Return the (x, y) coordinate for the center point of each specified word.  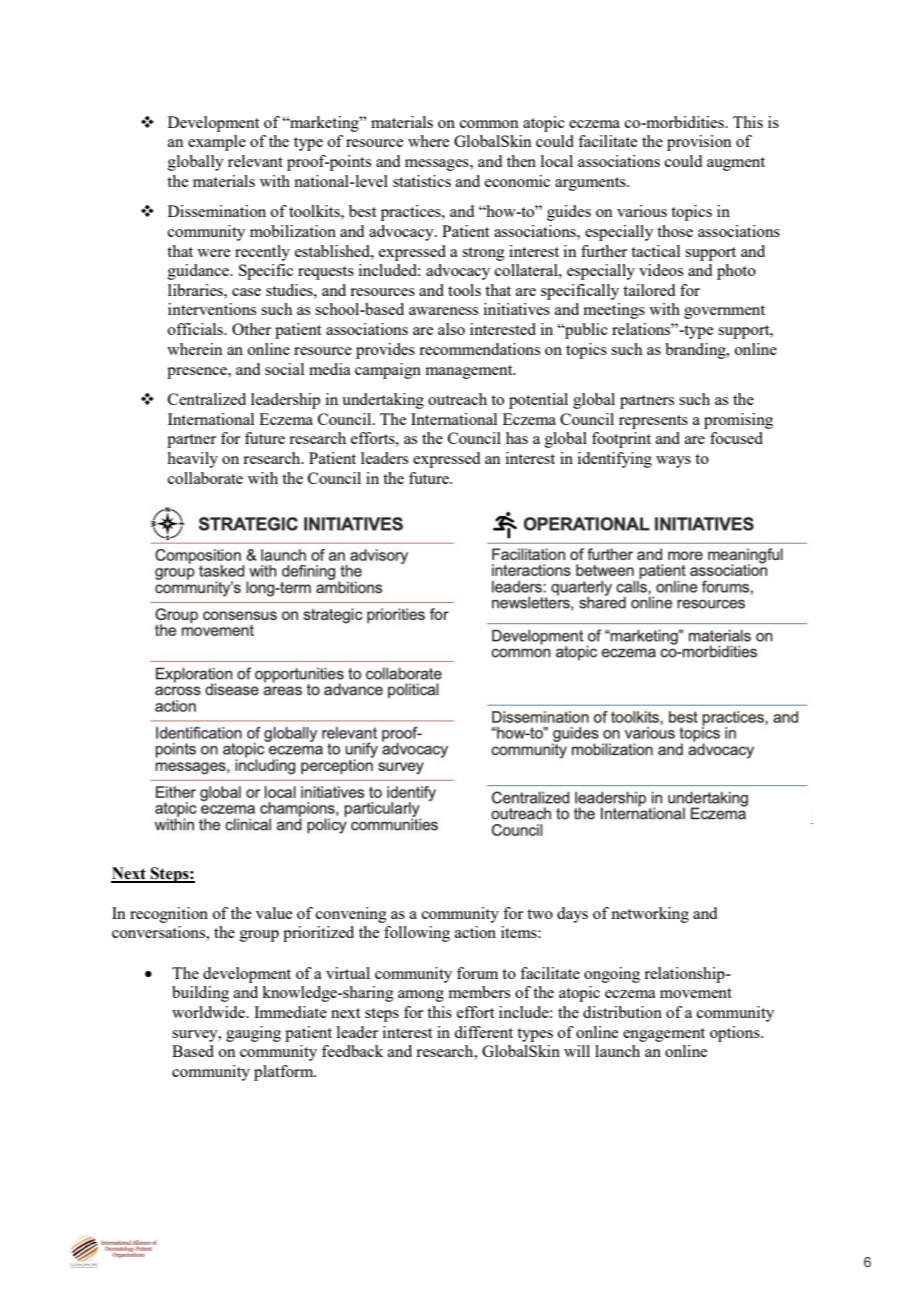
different (483, 1032)
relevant (255, 161)
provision (699, 143)
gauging (253, 1034)
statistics (422, 181)
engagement (664, 1035)
